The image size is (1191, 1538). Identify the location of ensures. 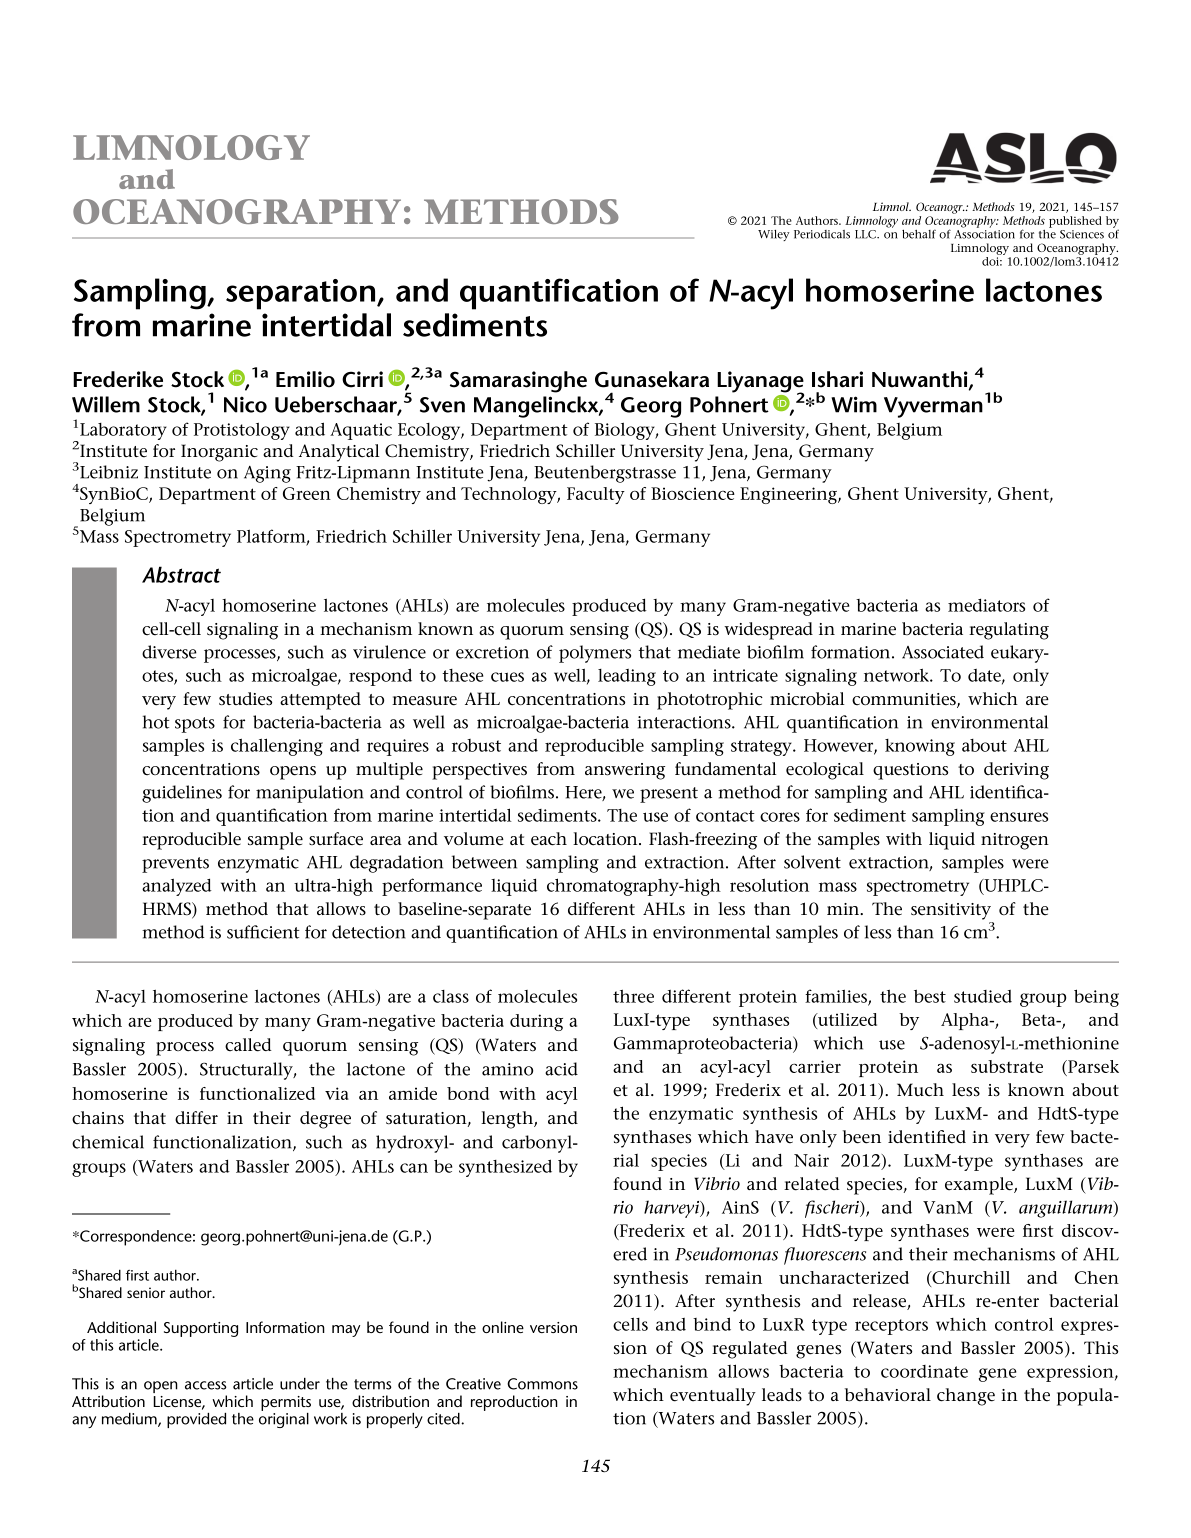
(1019, 817).
